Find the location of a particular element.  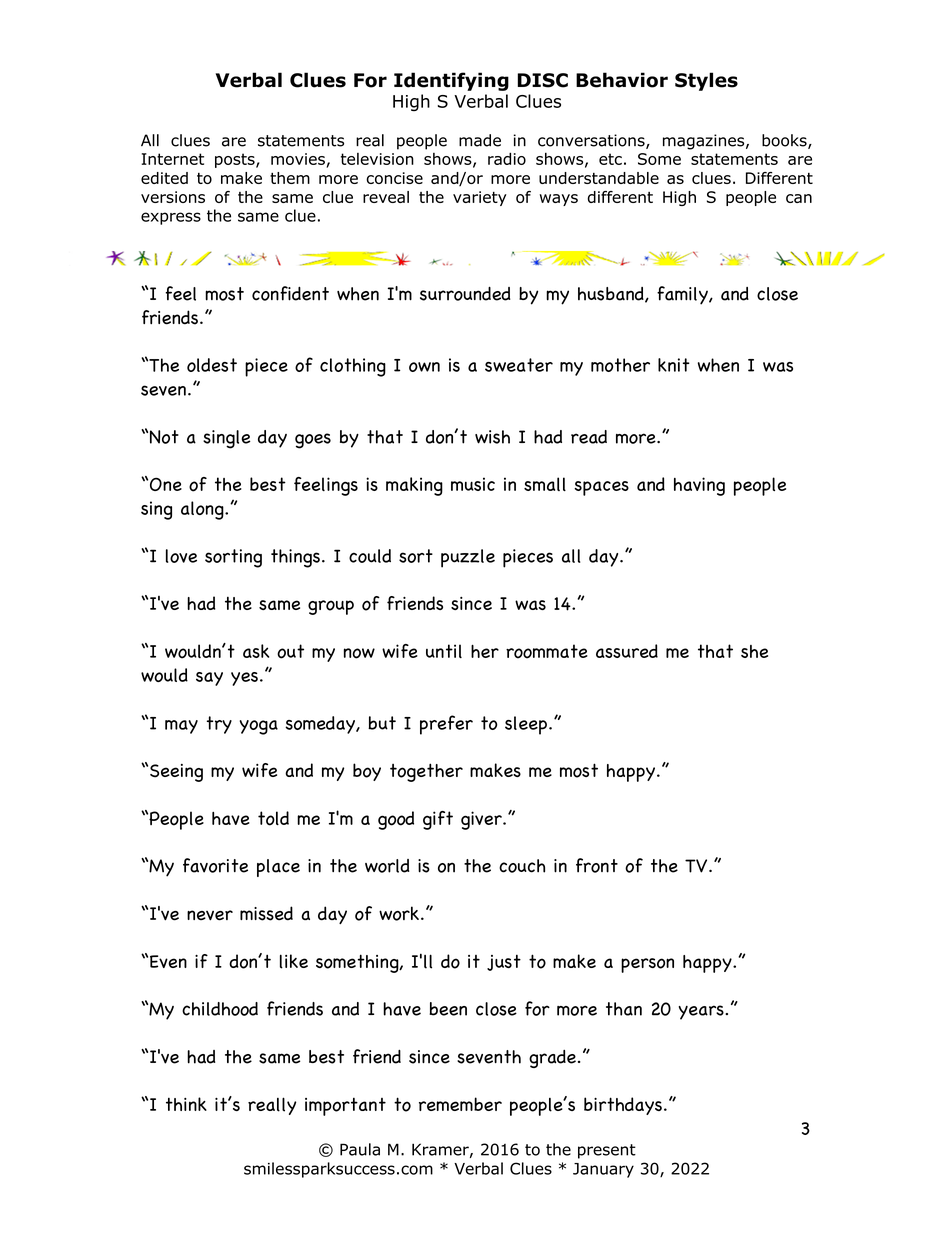

birthdays is located at coordinates (623, 1106).
